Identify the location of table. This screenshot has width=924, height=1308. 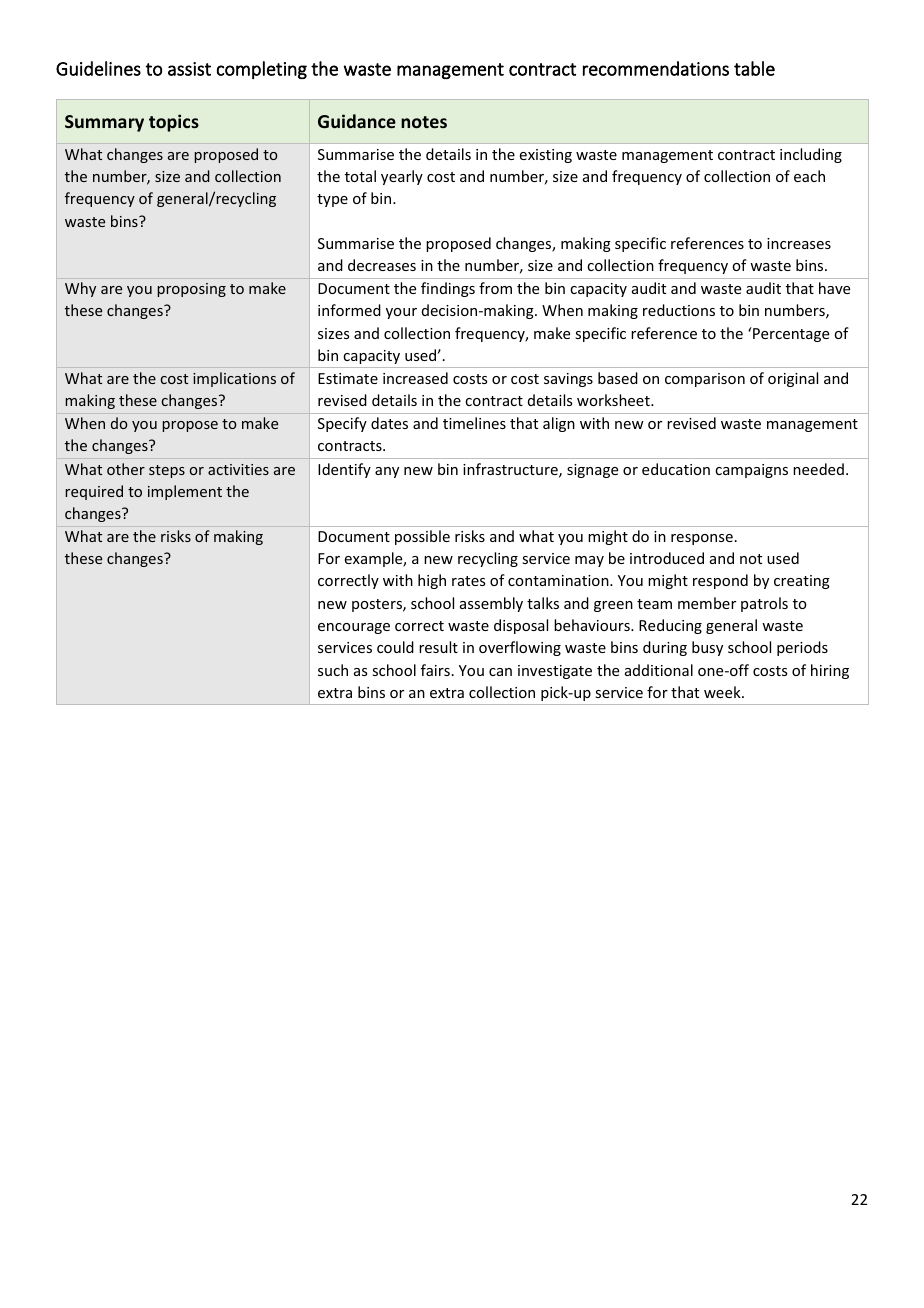
(754, 68).
